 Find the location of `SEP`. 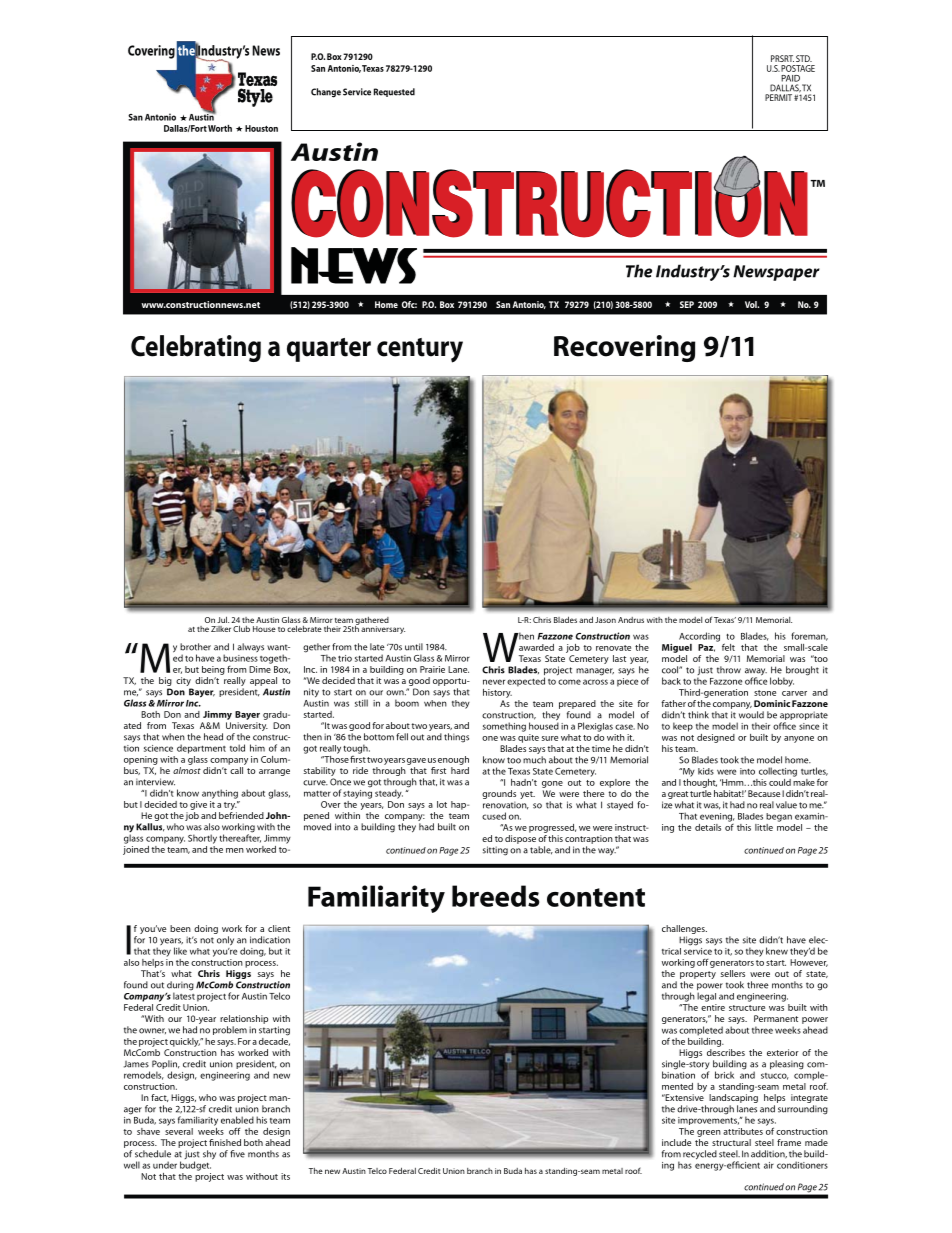

SEP is located at coordinates (687, 304).
